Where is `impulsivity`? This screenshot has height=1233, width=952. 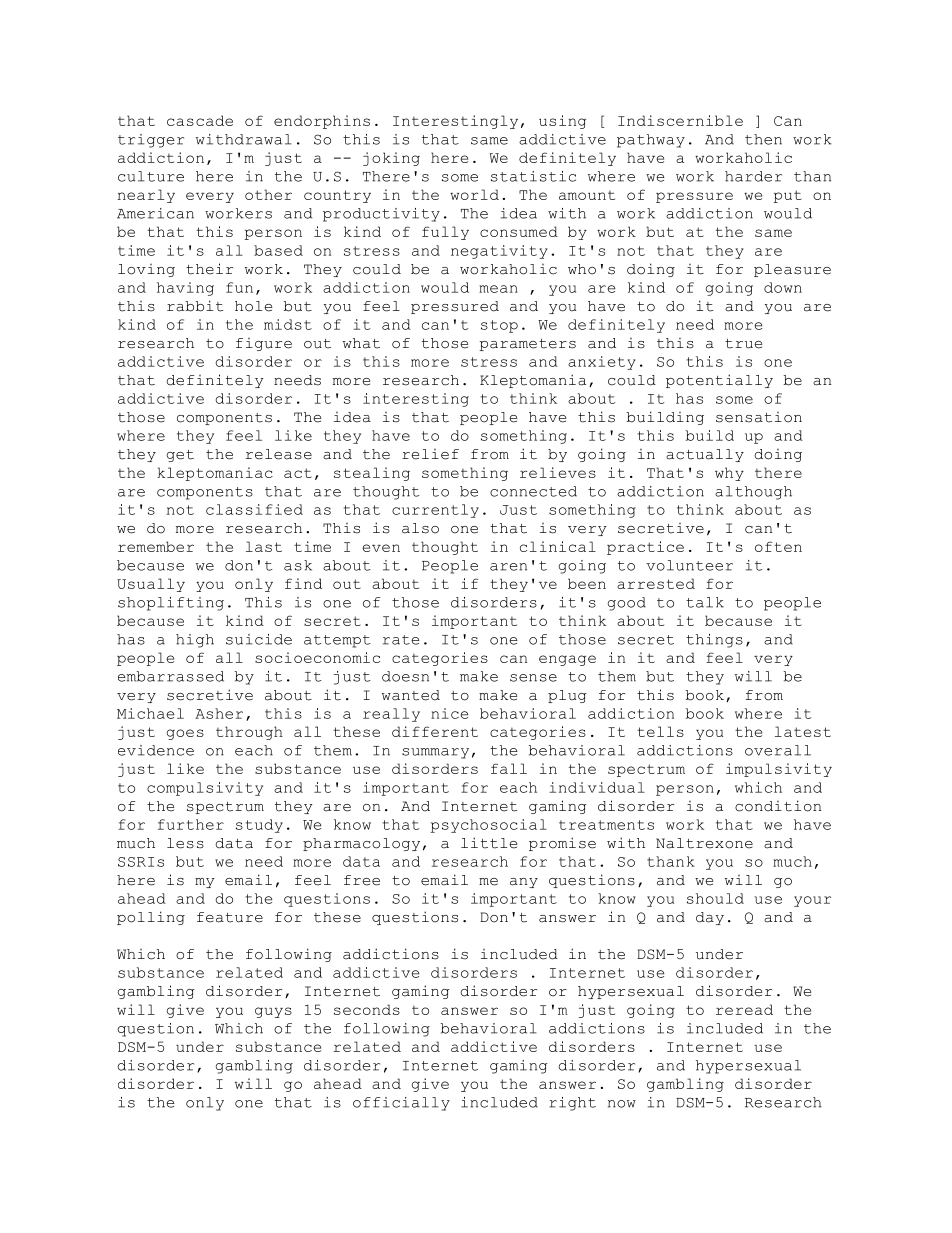 impulsivity is located at coordinates (779, 770).
